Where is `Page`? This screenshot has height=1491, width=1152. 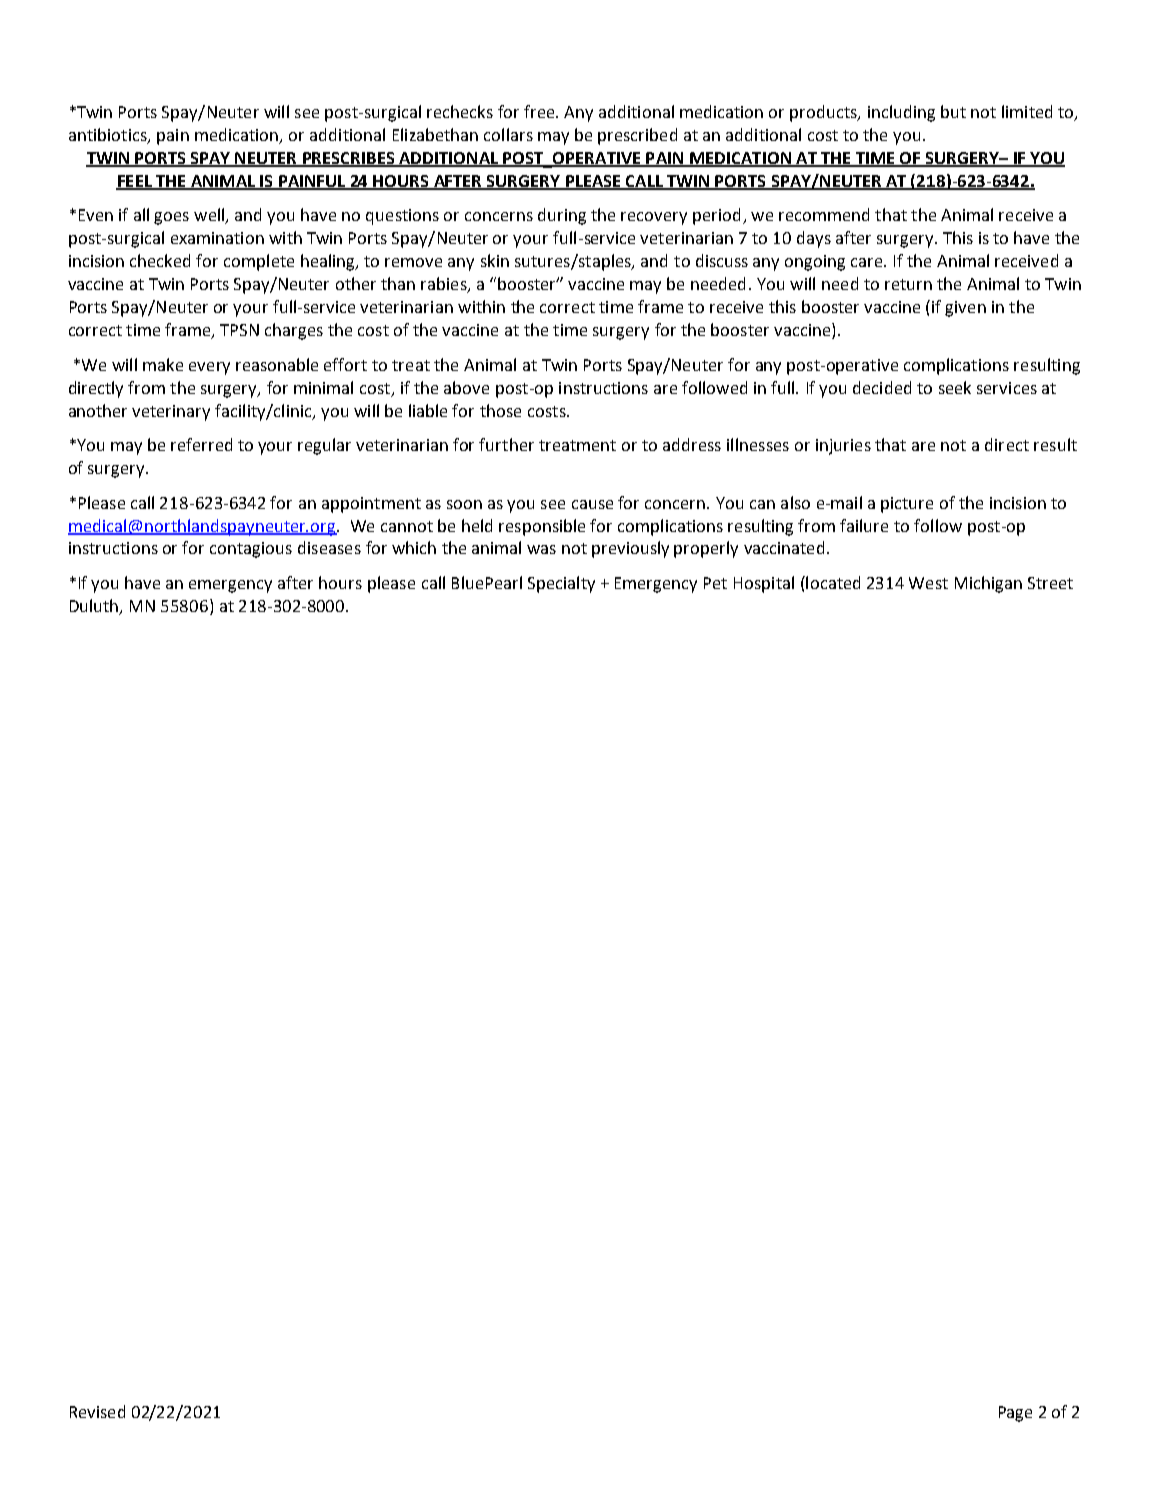 Page is located at coordinates (1015, 1414).
